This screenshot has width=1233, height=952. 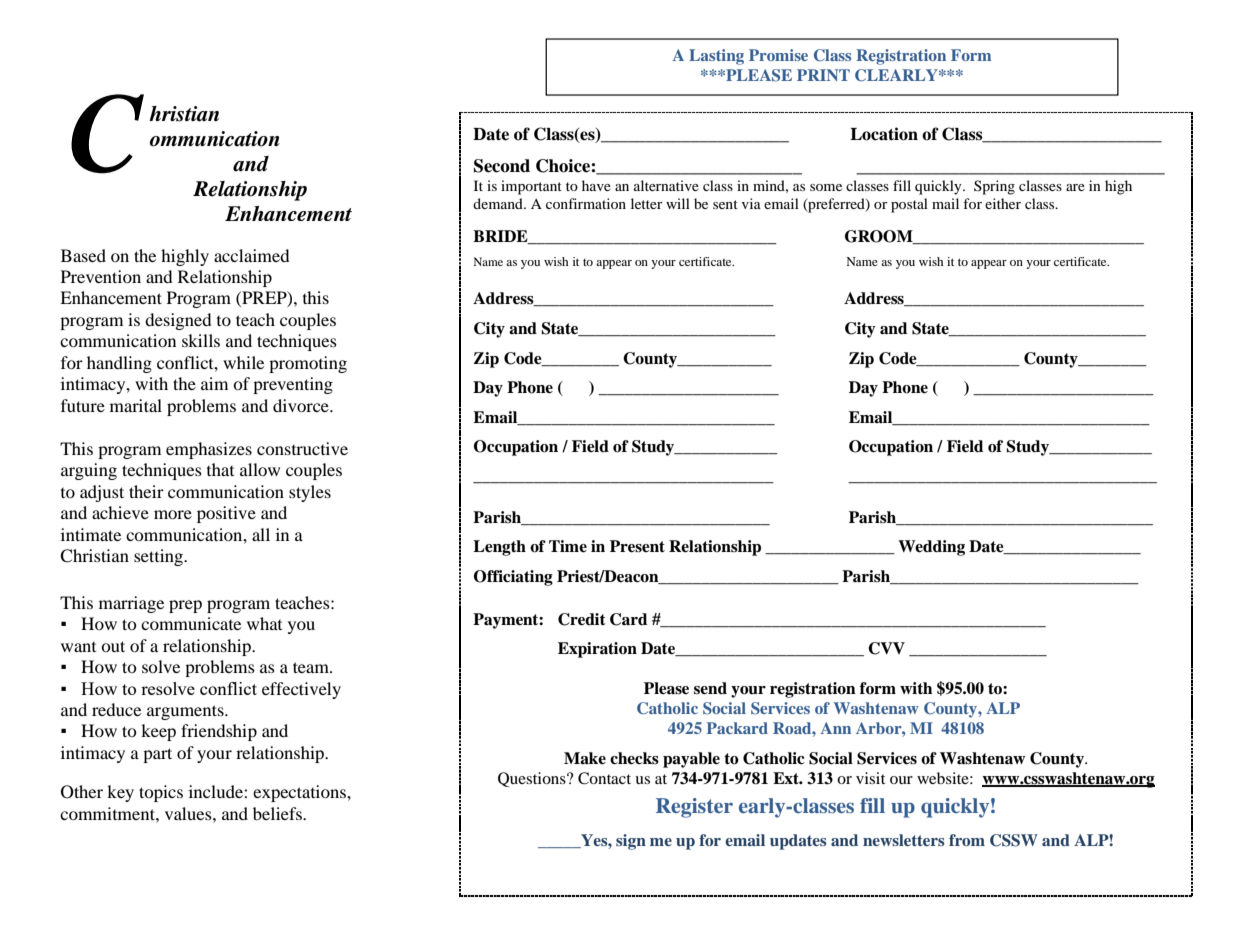 I want to click on Second, so click(x=502, y=166).
